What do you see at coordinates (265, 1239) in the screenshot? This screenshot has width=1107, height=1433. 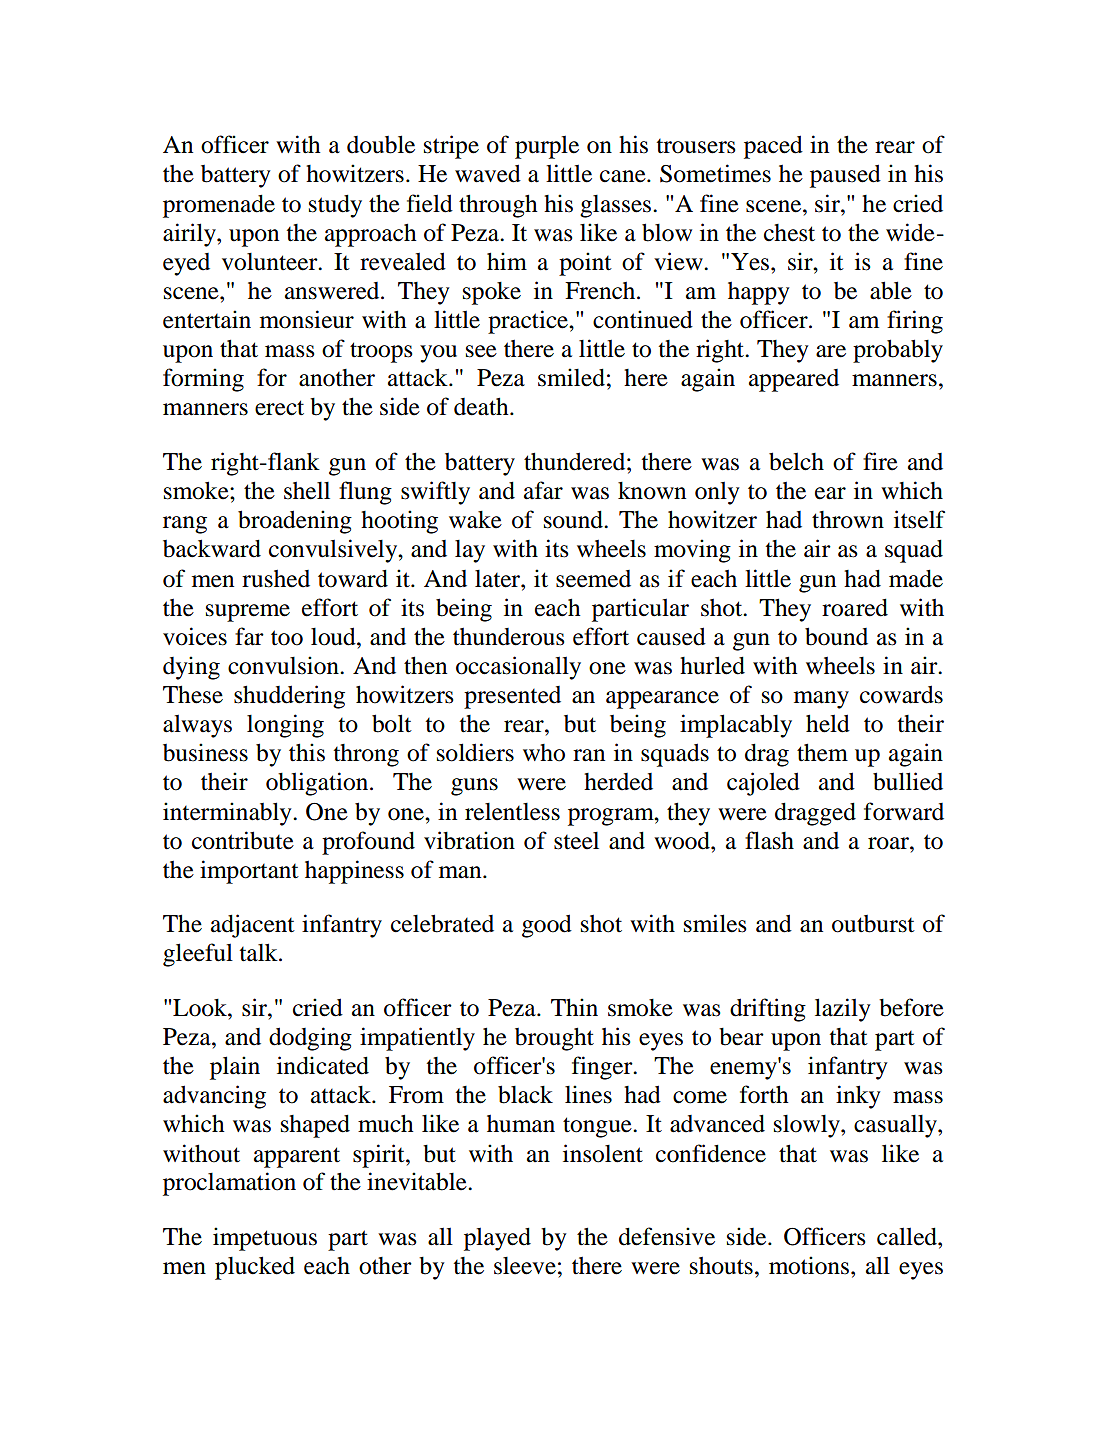 I see `impetuous` at bounding box center [265, 1239].
